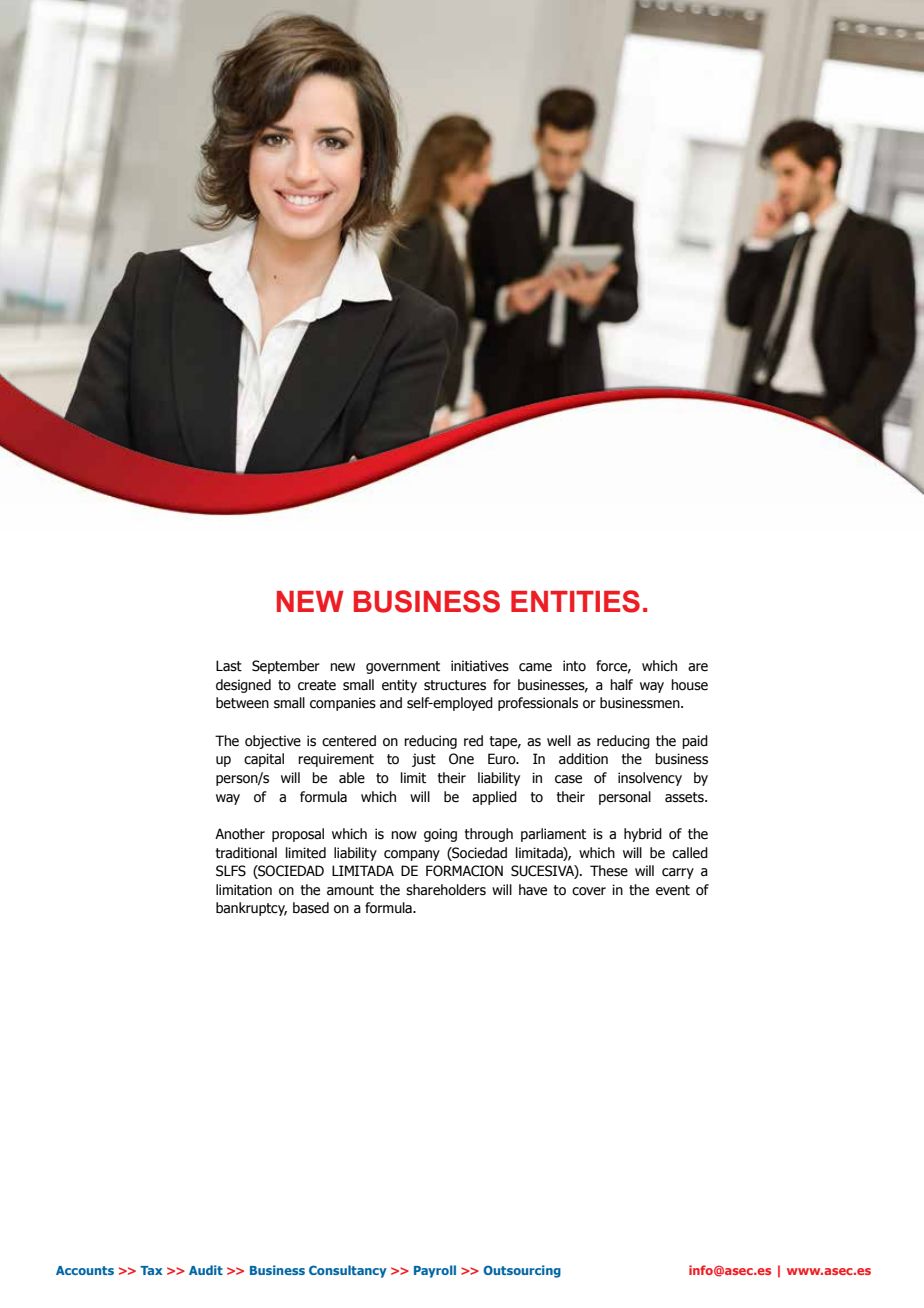 Image resolution: width=924 pixels, height=1308 pixels. What do you see at coordinates (229, 666) in the image?
I see `Last` at bounding box center [229, 666].
